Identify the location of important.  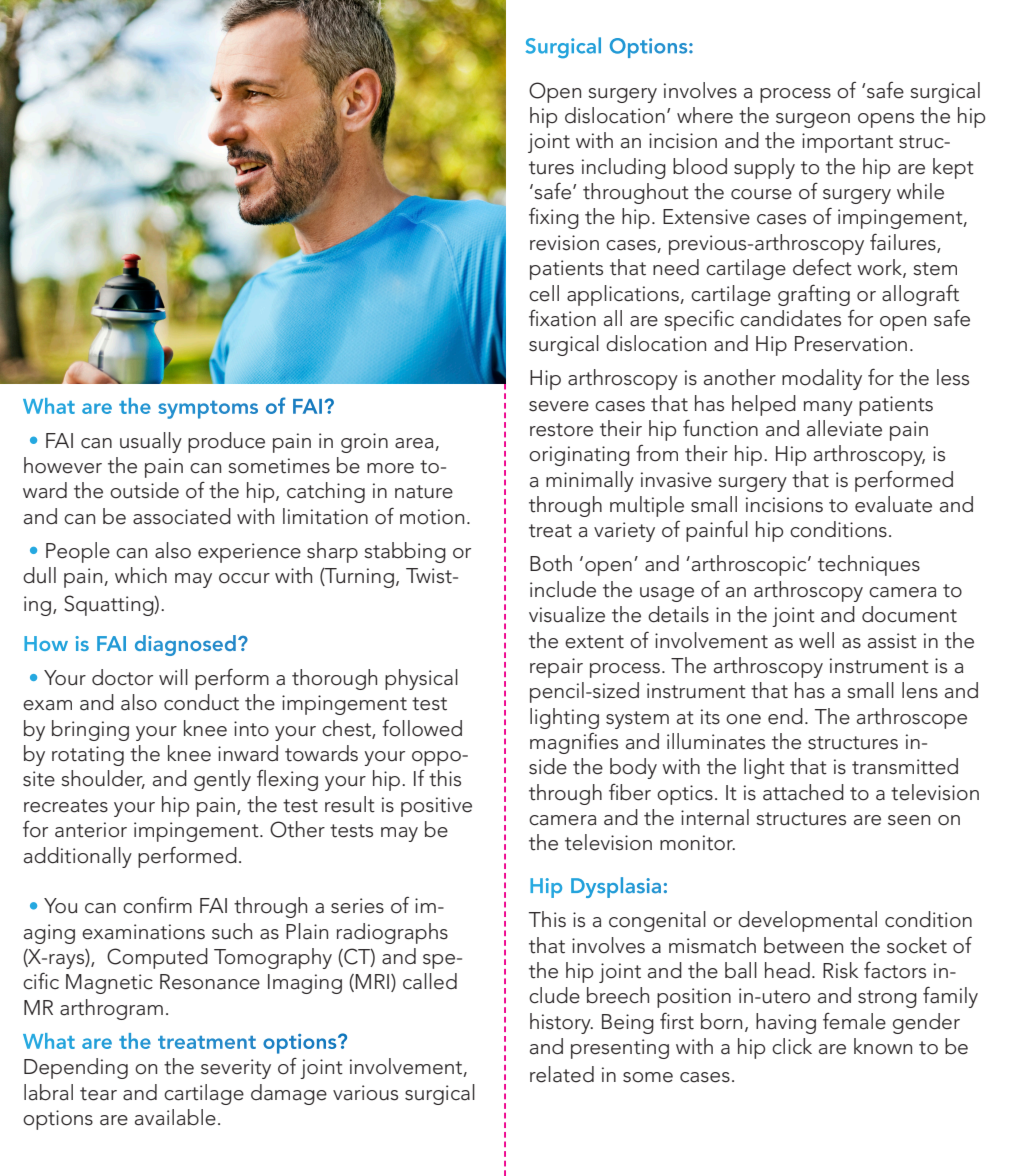
(847, 143).
